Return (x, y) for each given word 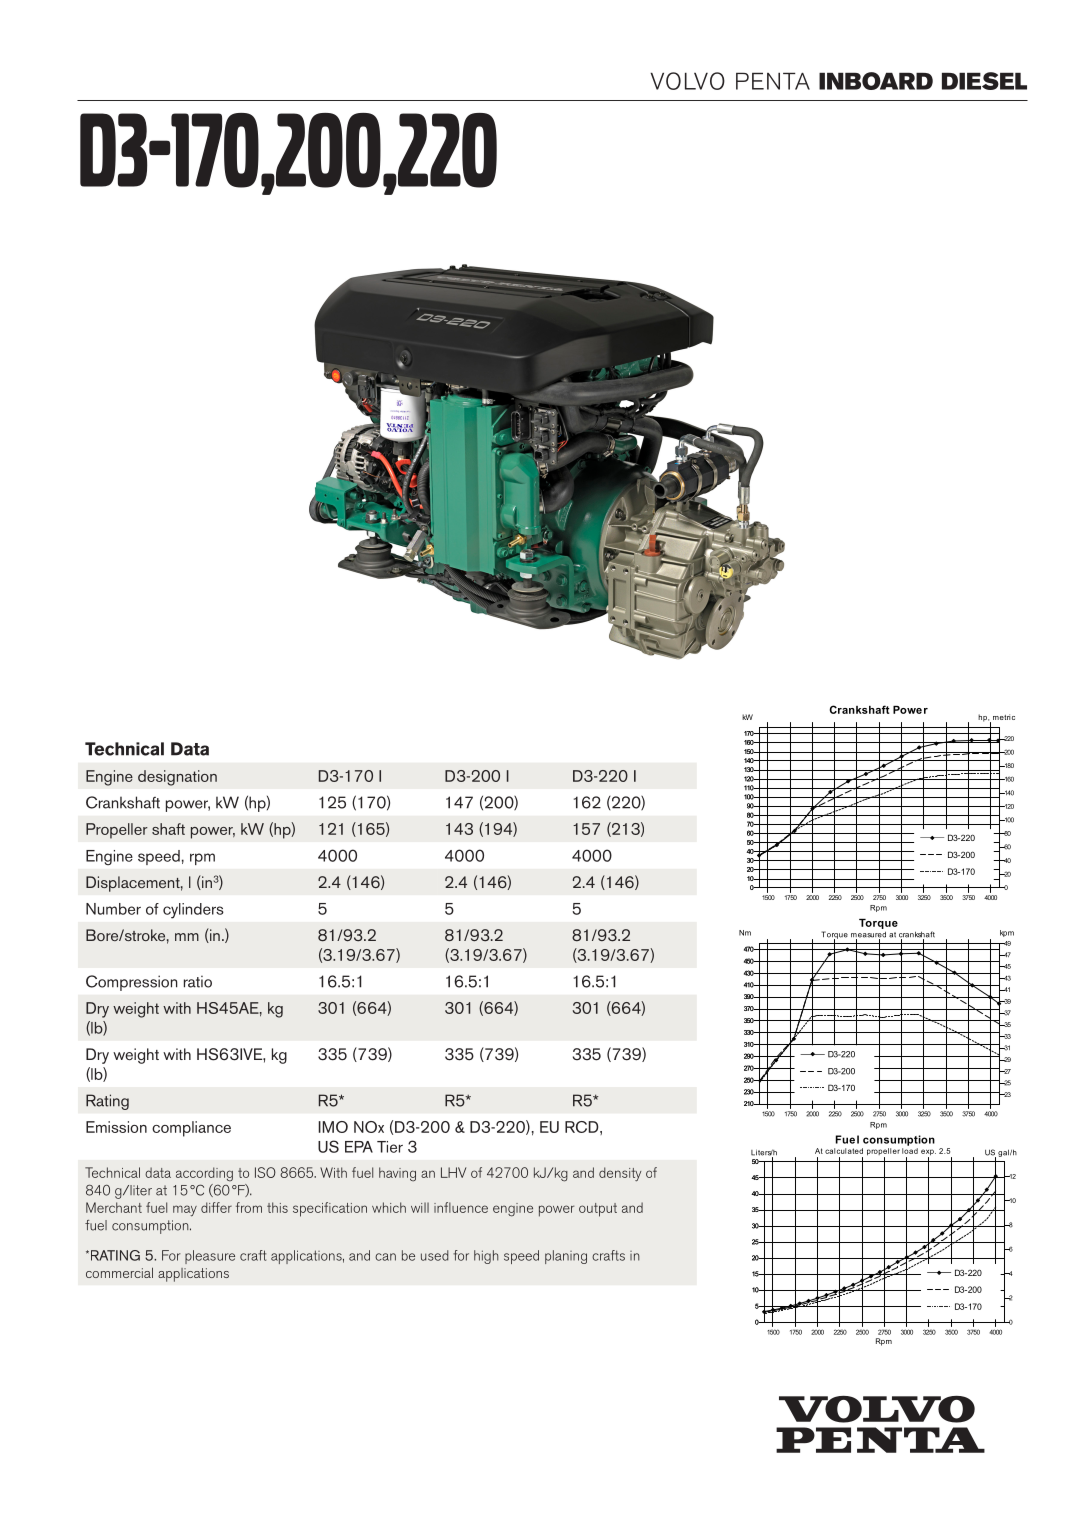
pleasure (210, 1257)
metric (1004, 717)
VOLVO (687, 81)
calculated (844, 1151)
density (620, 1174)
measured (868, 935)
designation (177, 778)
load (910, 1151)
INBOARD (876, 81)
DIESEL (984, 81)
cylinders (193, 911)
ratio (198, 981)
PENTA (773, 81)
